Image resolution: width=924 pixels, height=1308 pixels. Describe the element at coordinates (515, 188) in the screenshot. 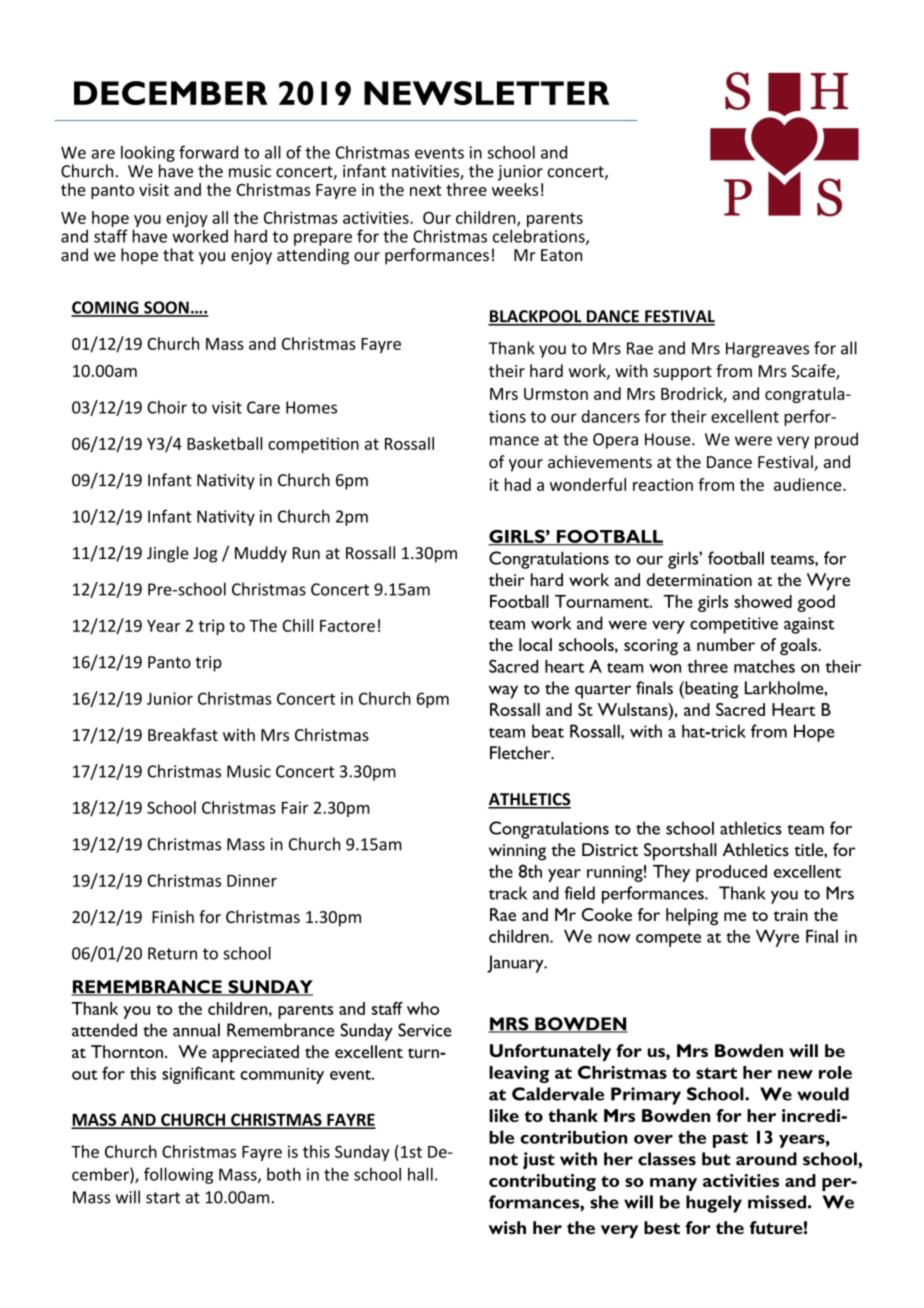

I see `weeks` at that location.
